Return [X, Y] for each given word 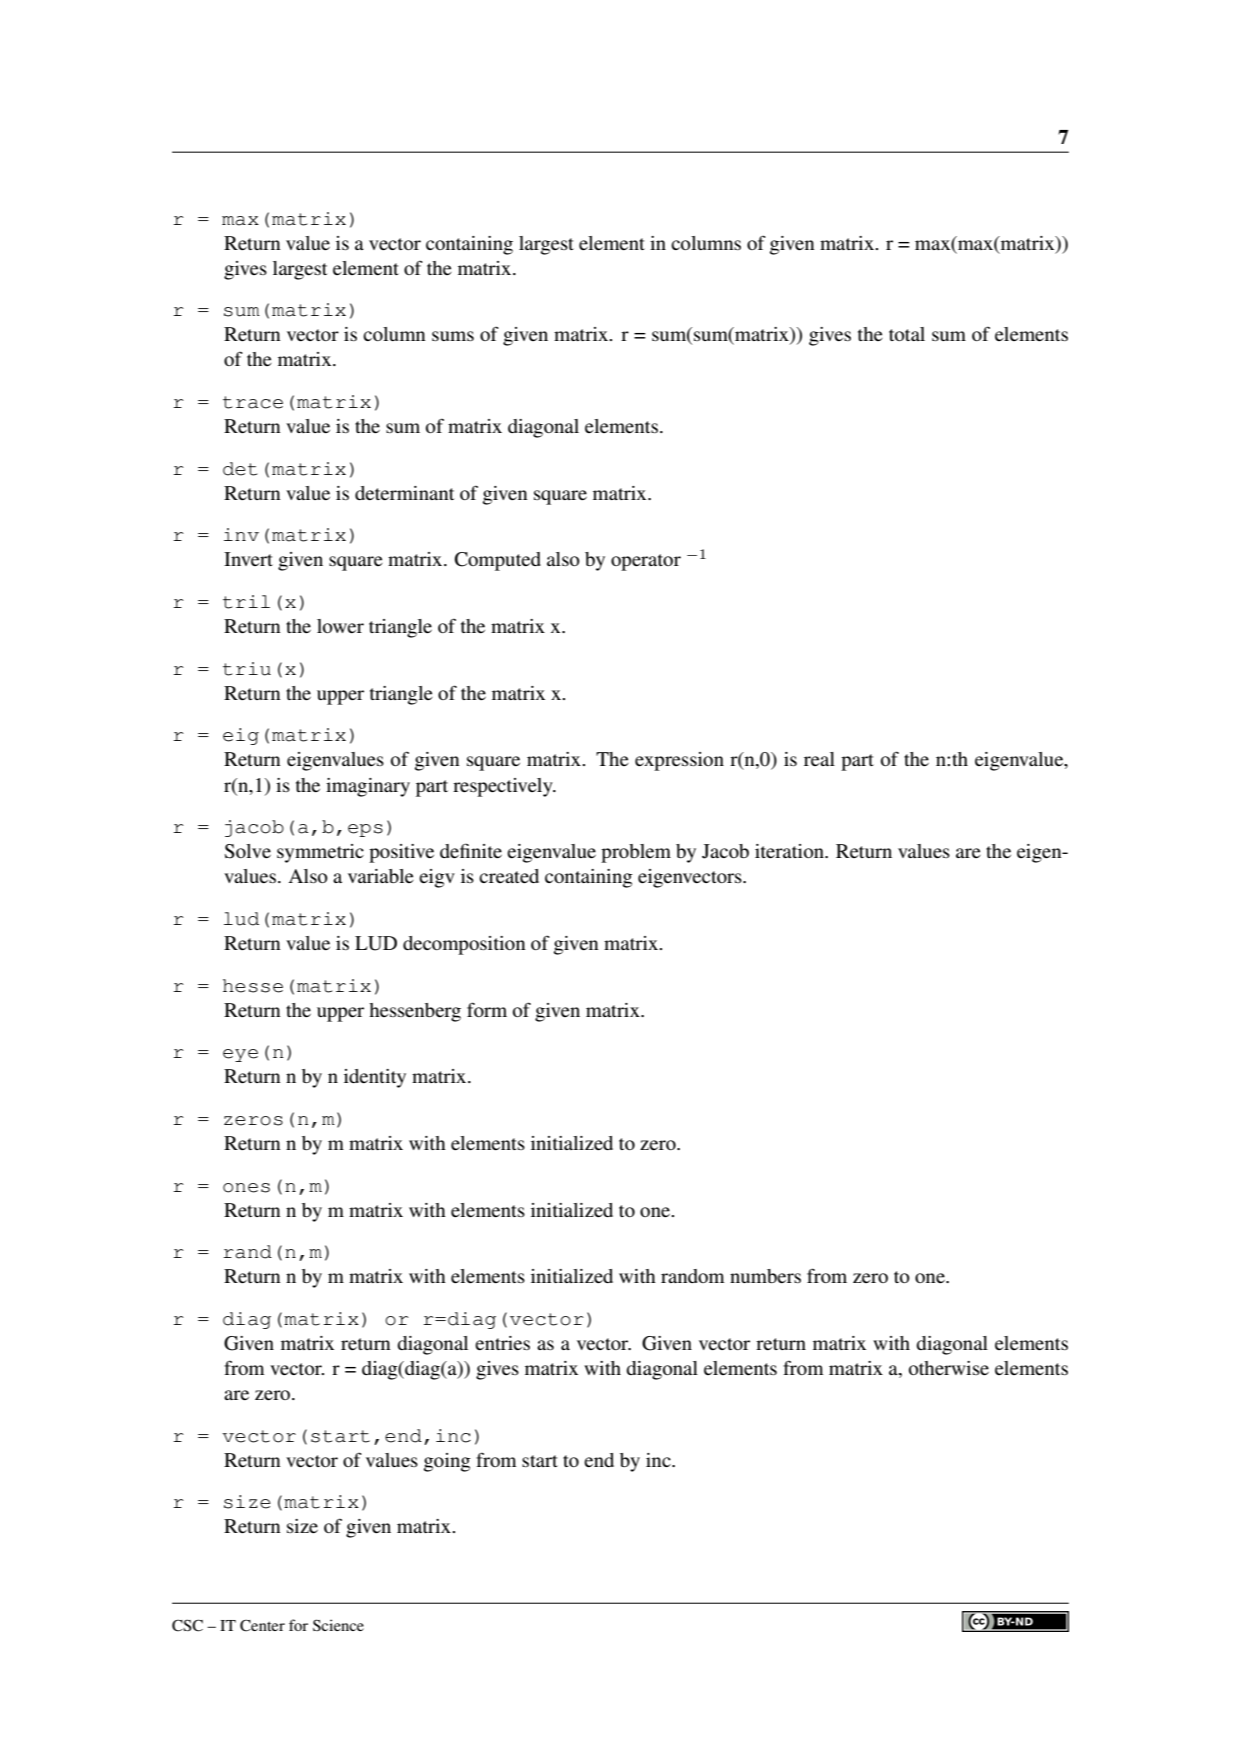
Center [262, 1625]
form [487, 1009]
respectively [504, 787]
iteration [790, 851]
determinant [404, 493]
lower [340, 626]
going [447, 1462]
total [907, 334]
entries [502, 1343]
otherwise [949, 1368]
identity [375, 1078]
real [819, 759]
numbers [765, 1276]
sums [453, 336]
